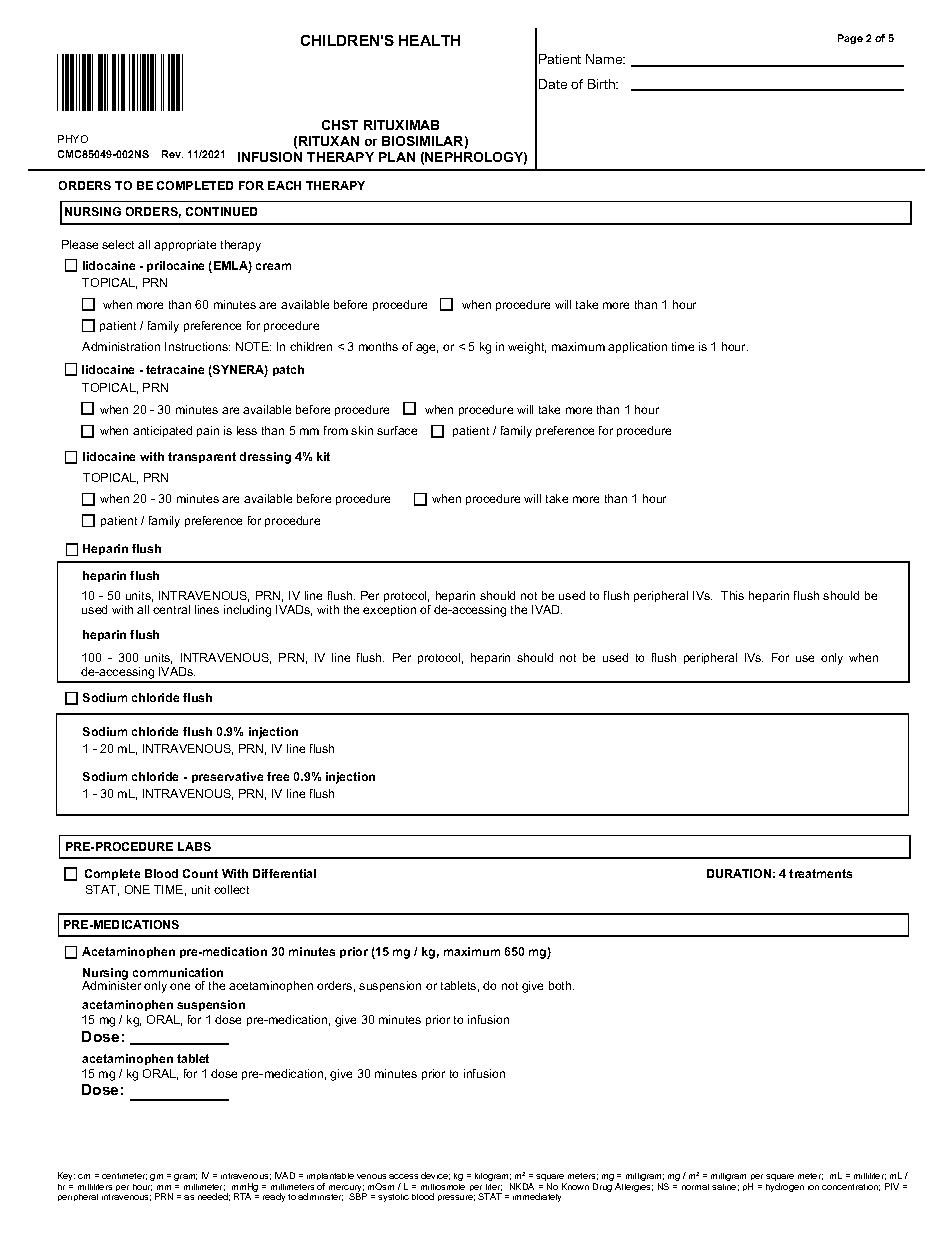 The height and width of the image is (1233, 952). I want to click on RTA, so click(242, 1196).
